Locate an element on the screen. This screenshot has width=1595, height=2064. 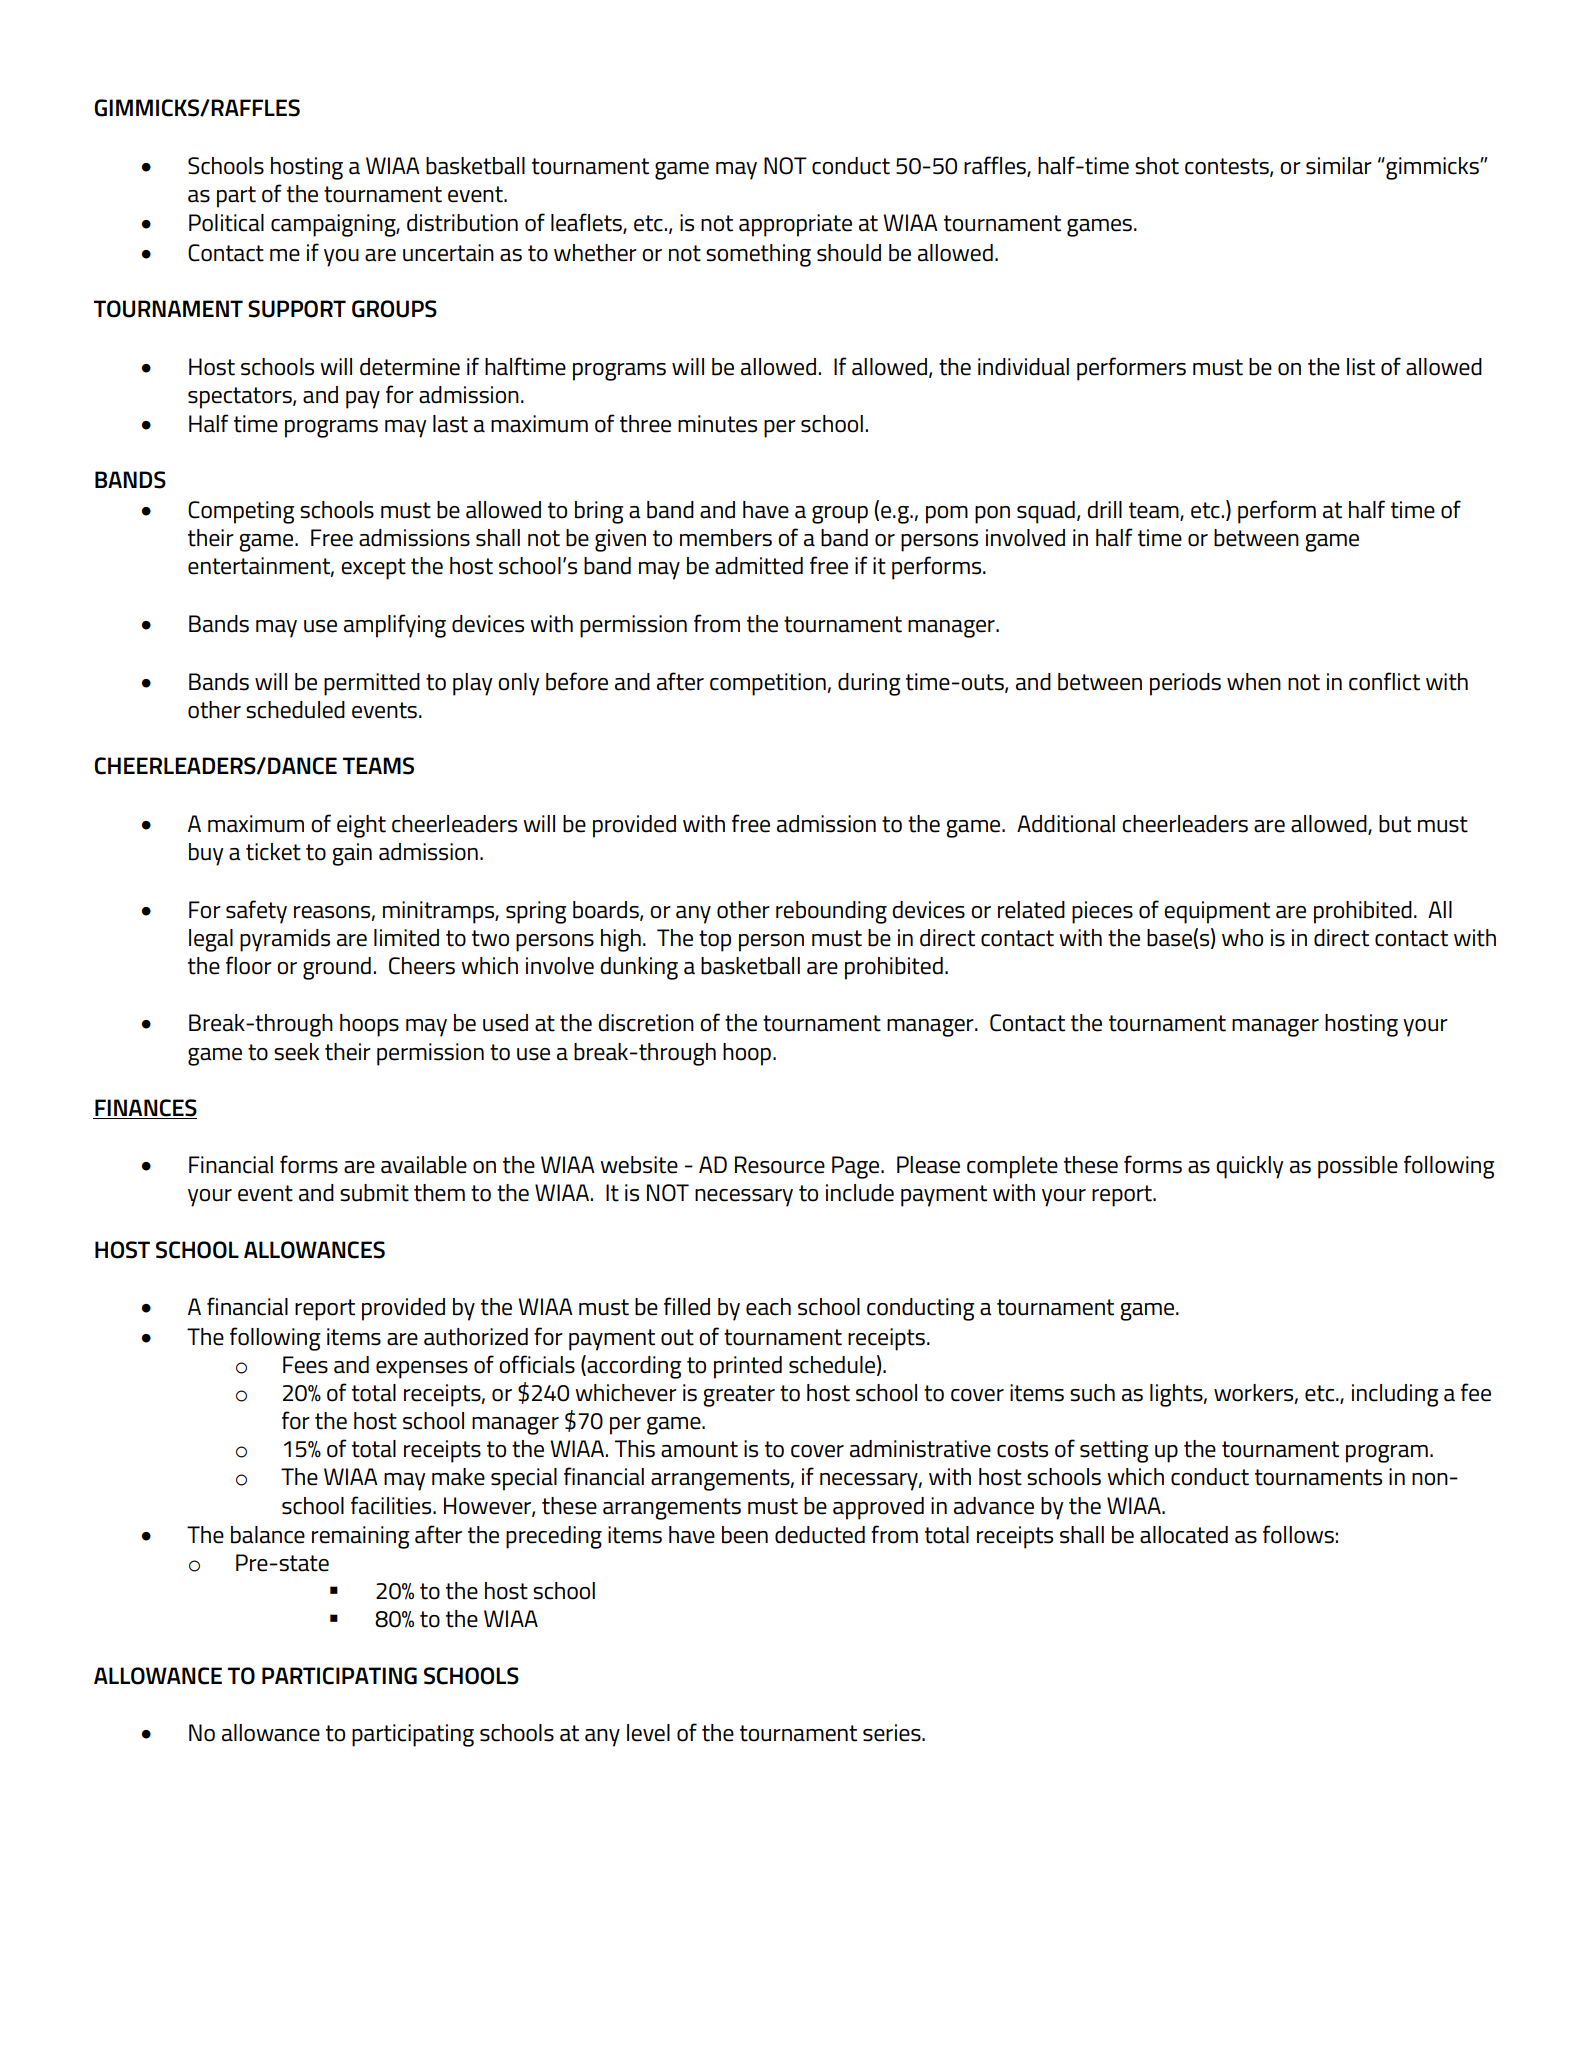
quickly is located at coordinates (1250, 1167).
